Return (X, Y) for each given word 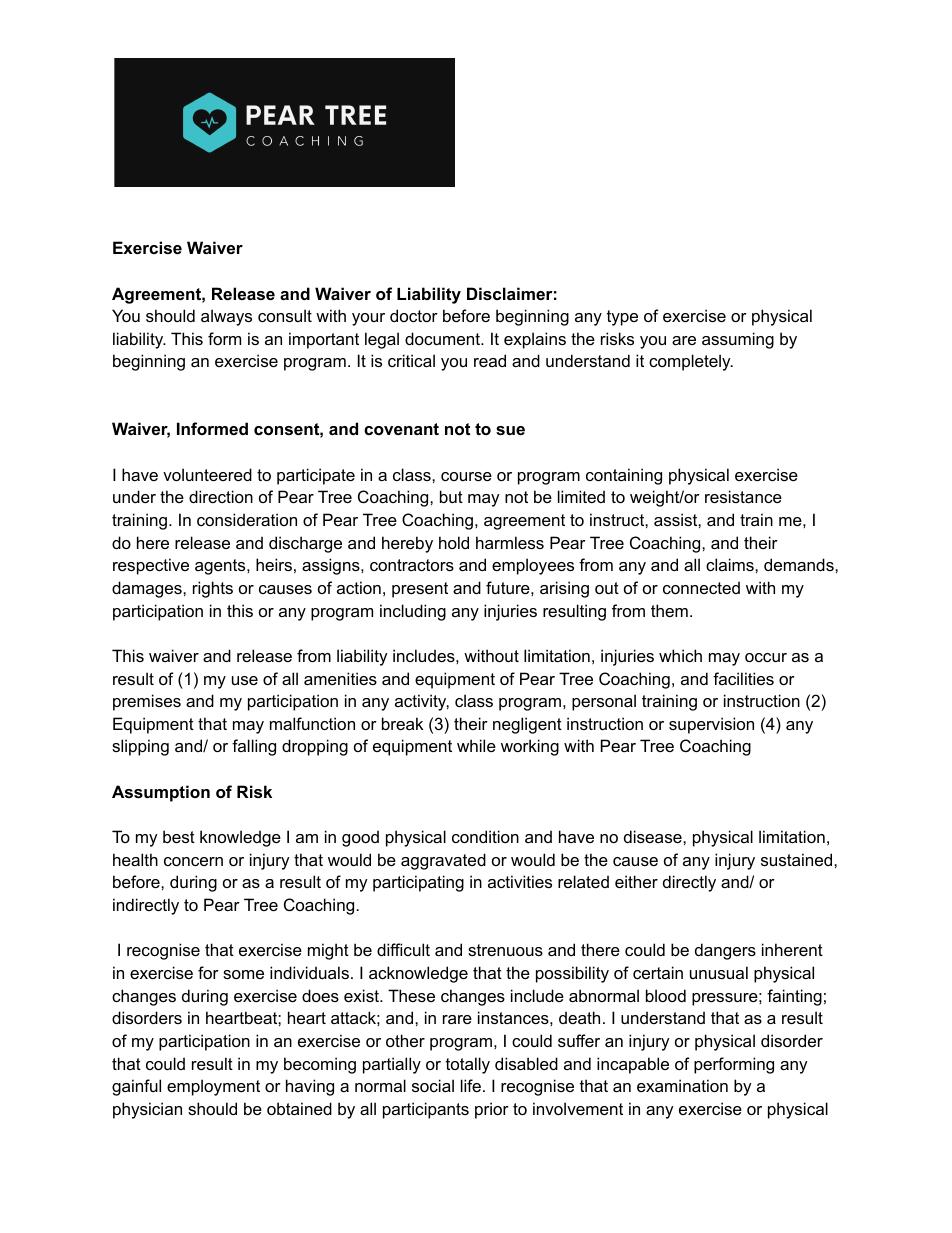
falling (254, 747)
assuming (738, 340)
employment (213, 1087)
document (443, 338)
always (226, 317)
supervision (711, 725)
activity (422, 702)
